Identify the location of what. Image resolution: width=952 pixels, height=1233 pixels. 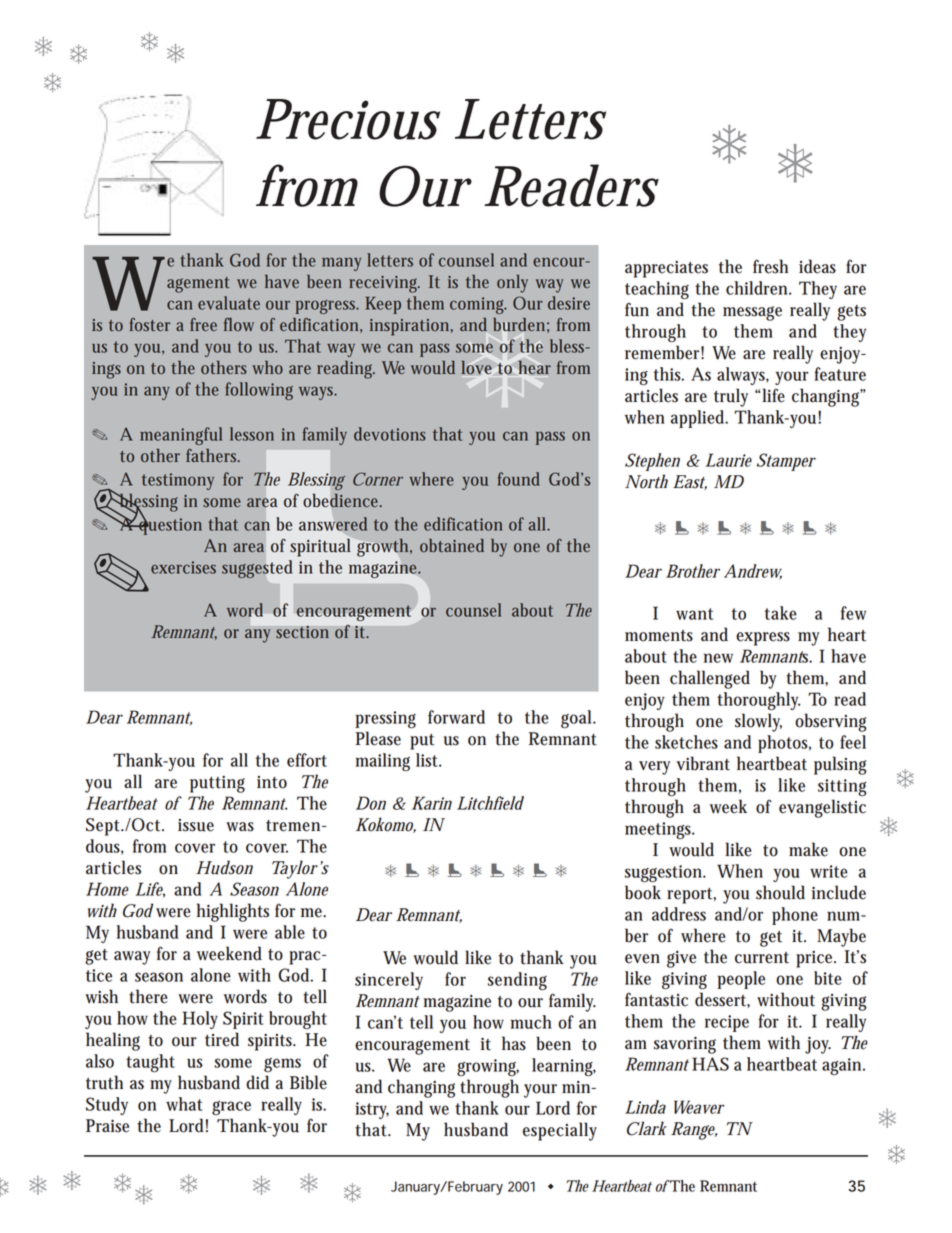
(184, 1104).
